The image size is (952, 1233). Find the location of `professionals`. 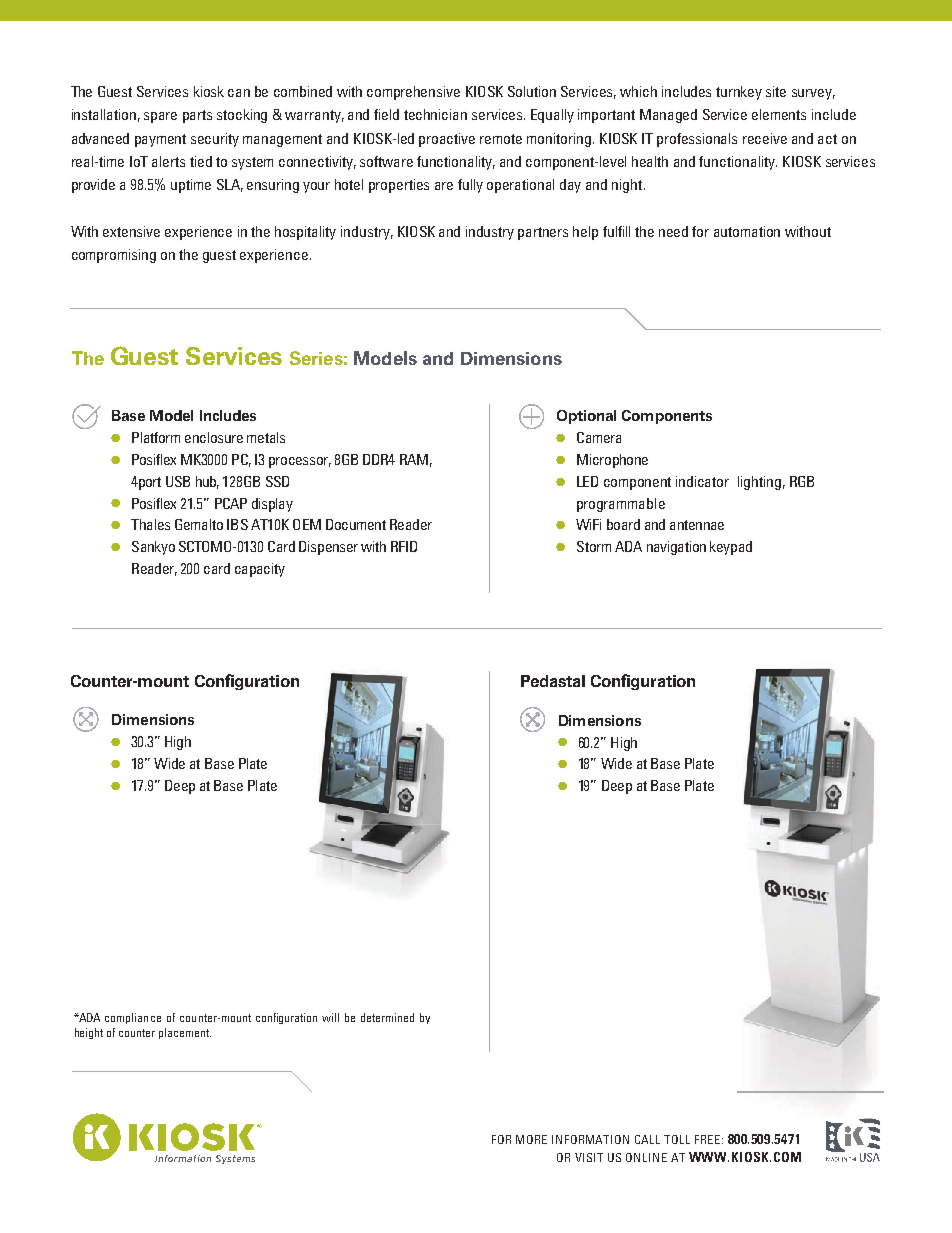

professionals is located at coordinates (697, 140).
